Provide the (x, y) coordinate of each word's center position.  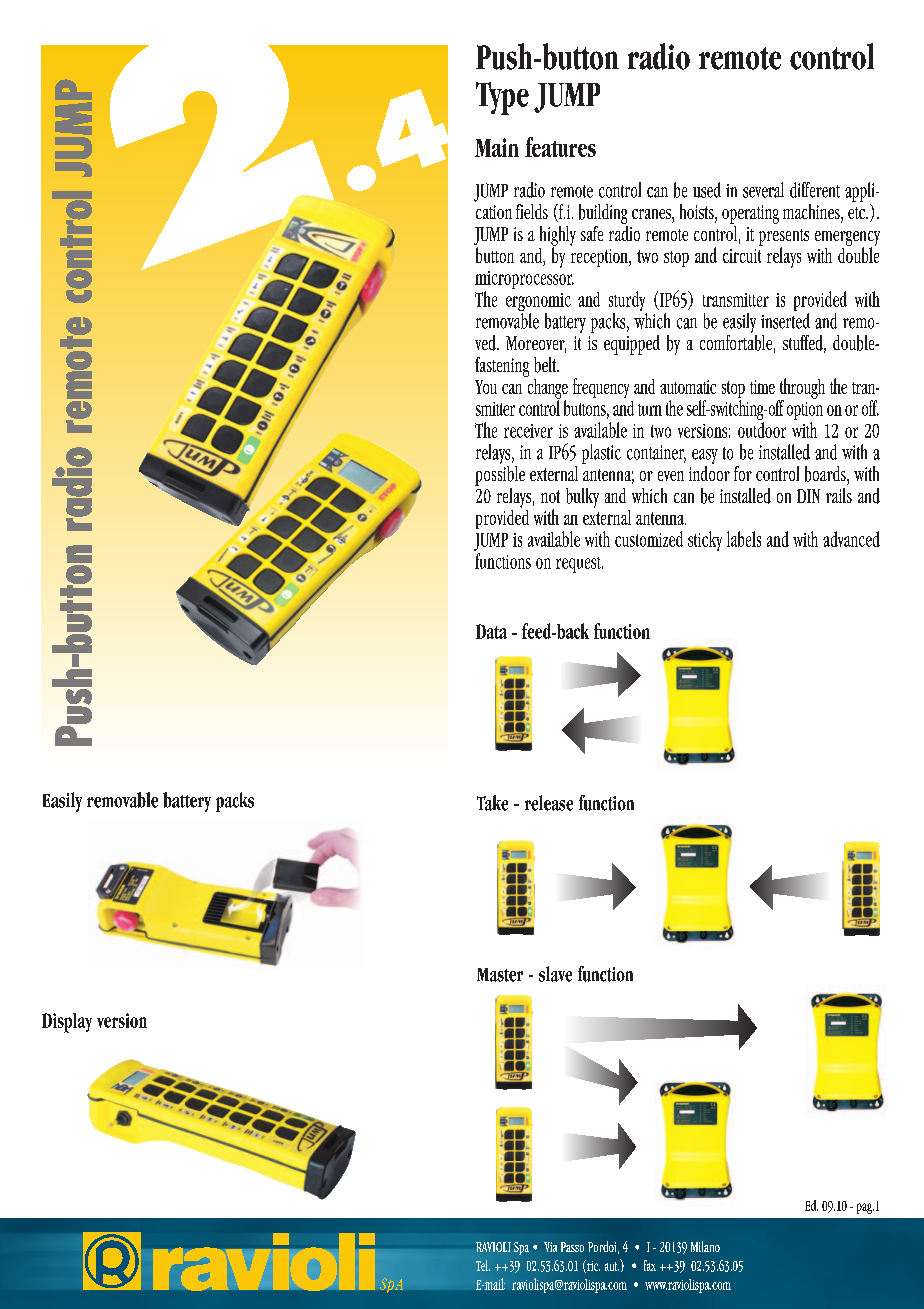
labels (744, 539)
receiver (528, 431)
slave (555, 974)
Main (497, 147)
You (486, 387)
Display (67, 1023)
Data (491, 631)
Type (502, 98)
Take (492, 803)
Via (550, 1247)
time (762, 387)
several (763, 190)
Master (500, 975)
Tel (483, 1265)
